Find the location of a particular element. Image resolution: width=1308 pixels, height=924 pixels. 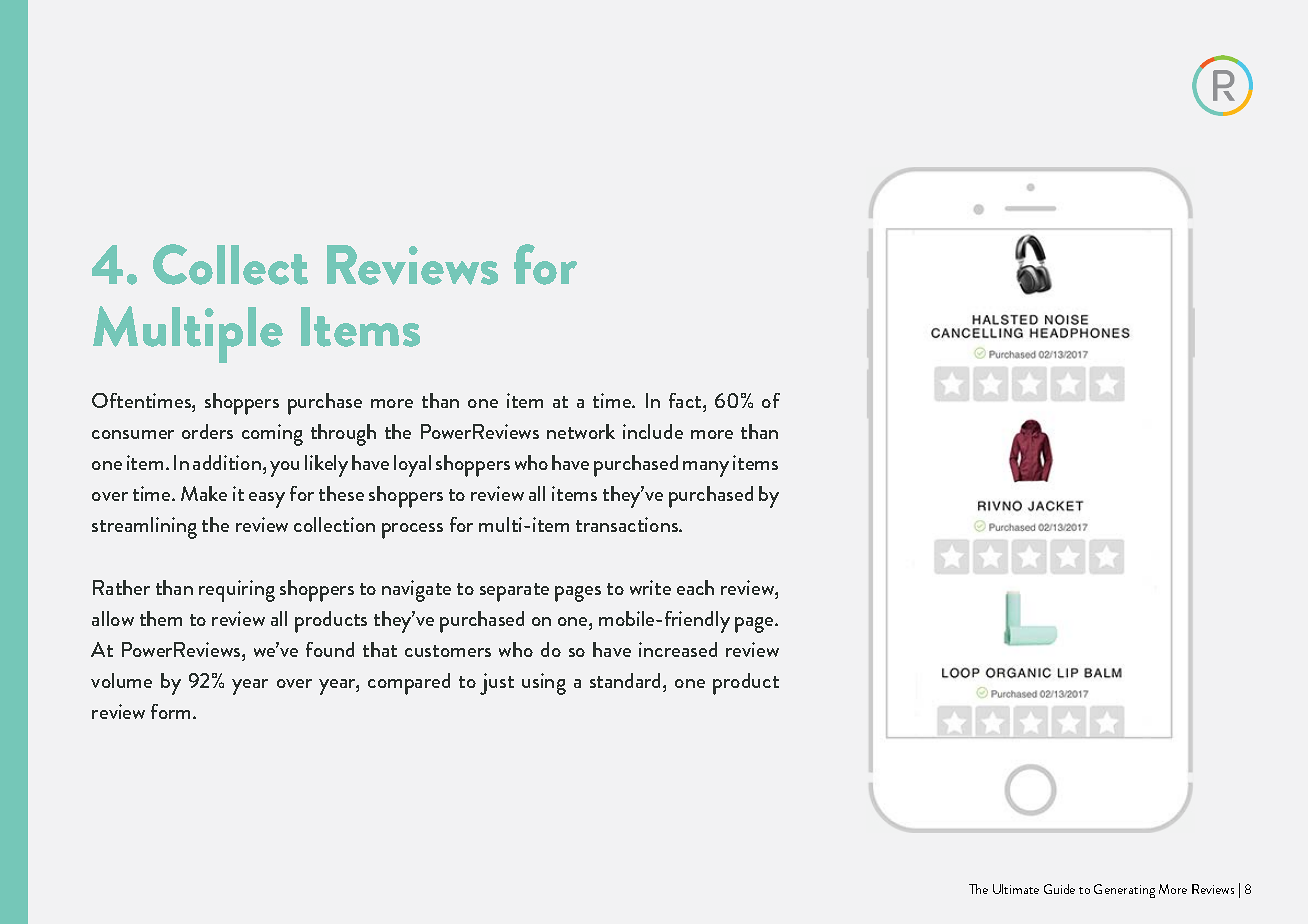

include is located at coordinates (653, 431).
